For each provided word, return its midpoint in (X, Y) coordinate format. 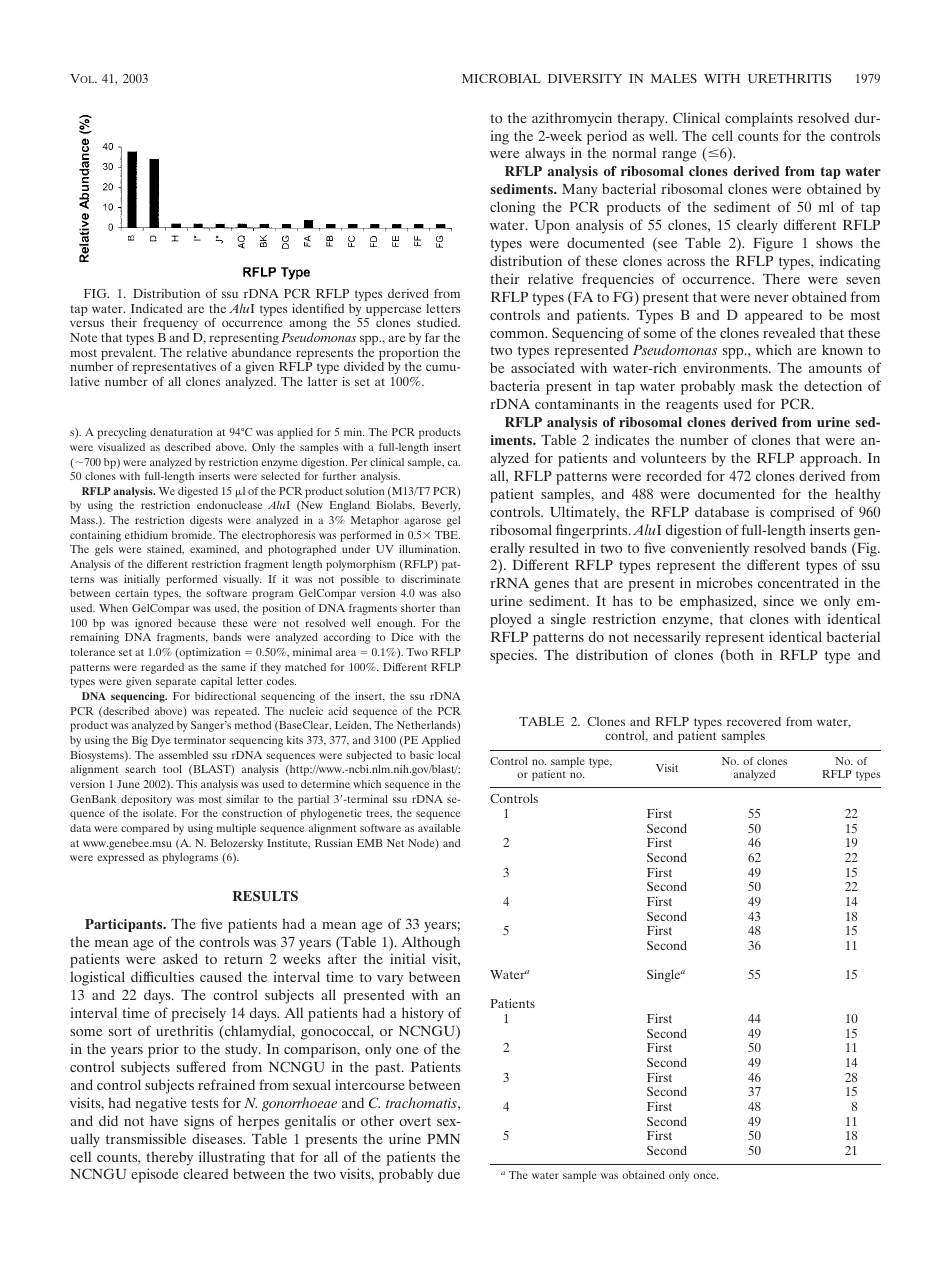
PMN (443, 1139)
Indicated (156, 308)
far (432, 337)
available (439, 828)
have (164, 1120)
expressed (120, 858)
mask (757, 385)
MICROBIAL (501, 78)
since (778, 600)
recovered (754, 721)
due (449, 1173)
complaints (759, 119)
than (449, 608)
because (197, 623)
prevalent (128, 355)
